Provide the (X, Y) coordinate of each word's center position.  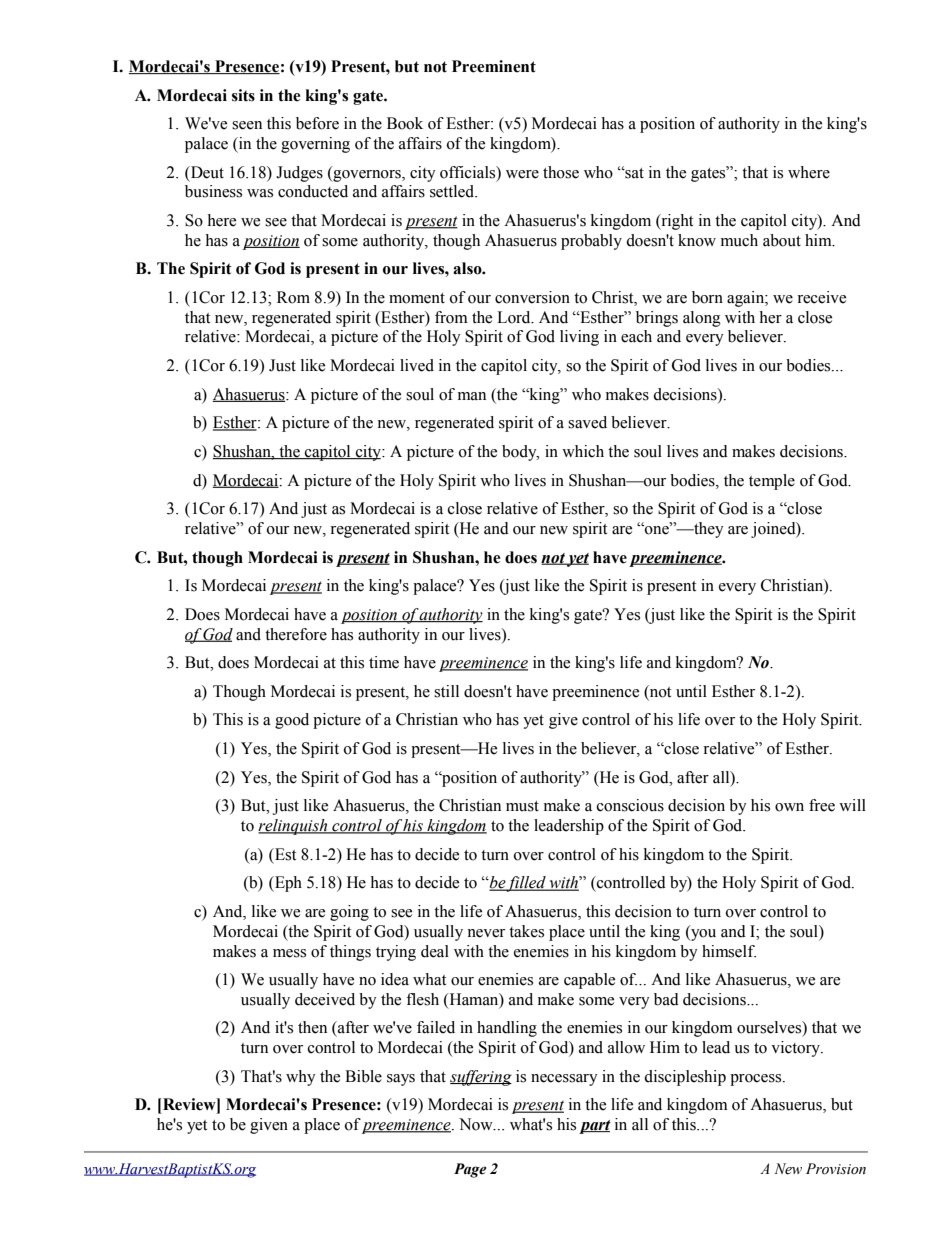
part (595, 1127)
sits (243, 95)
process (757, 1080)
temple (772, 482)
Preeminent (494, 66)
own (789, 807)
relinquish (294, 827)
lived (417, 365)
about (782, 240)
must (522, 806)
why (301, 1078)
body (520, 453)
